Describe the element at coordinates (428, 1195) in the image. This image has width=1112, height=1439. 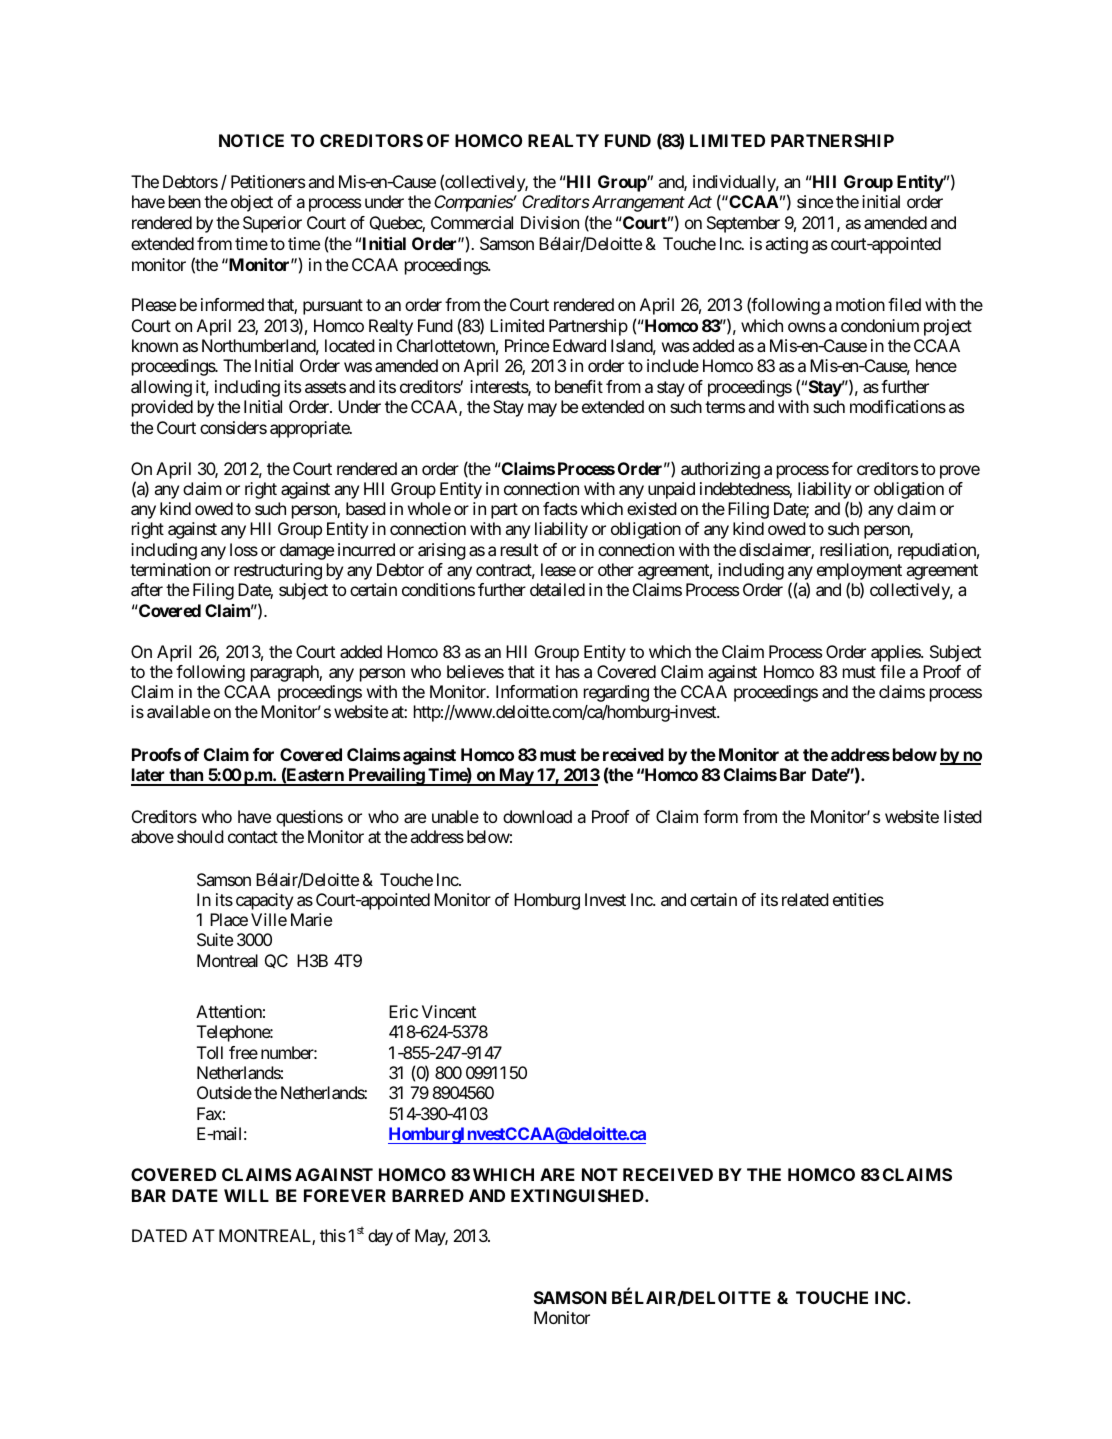
I see `BARRED` at that location.
